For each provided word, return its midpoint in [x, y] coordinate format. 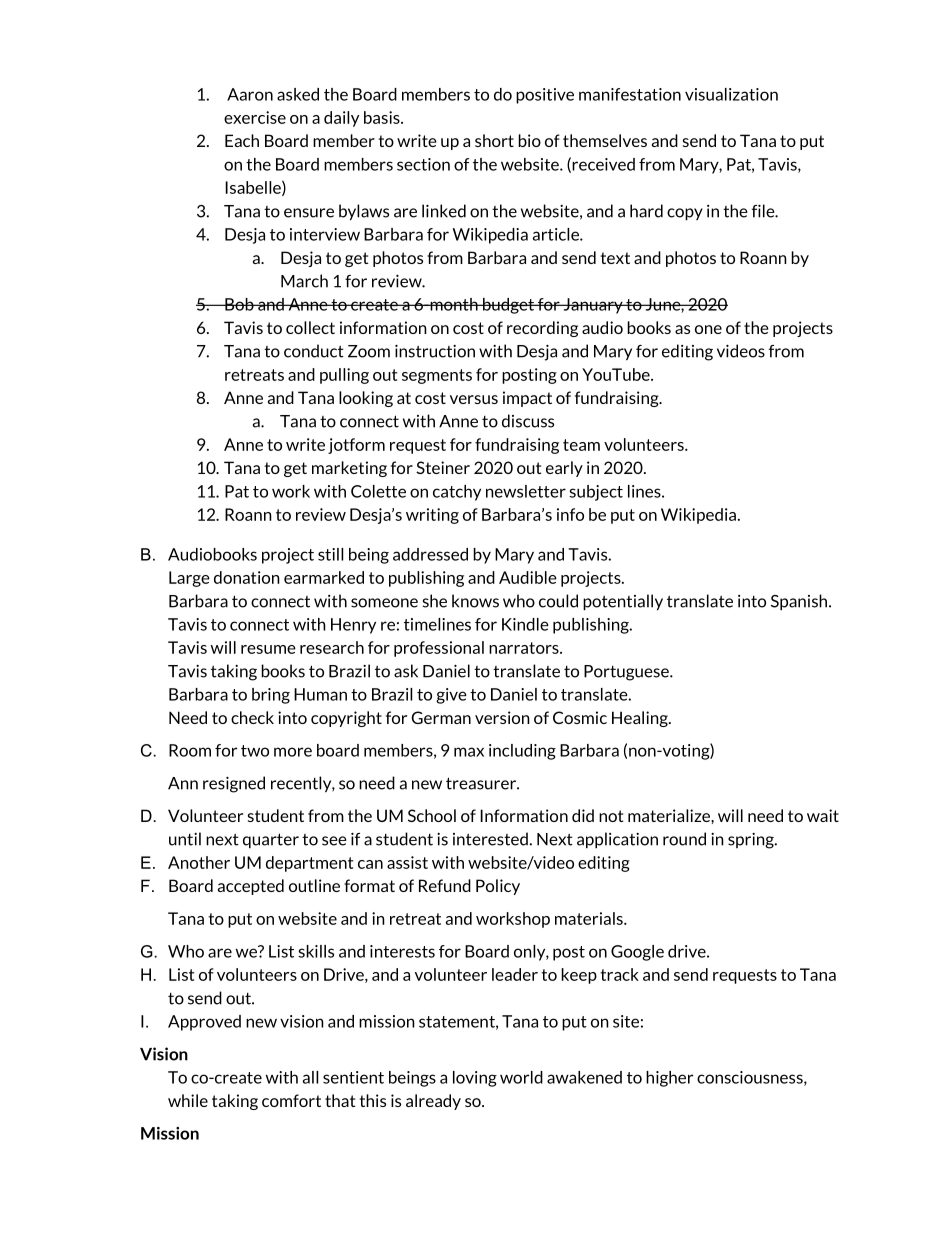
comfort [291, 1100]
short [494, 140]
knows [475, 601]
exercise [255, 117]
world [521, 1077]
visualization [731, 94]
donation [247, 577]
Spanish [800, 602]
